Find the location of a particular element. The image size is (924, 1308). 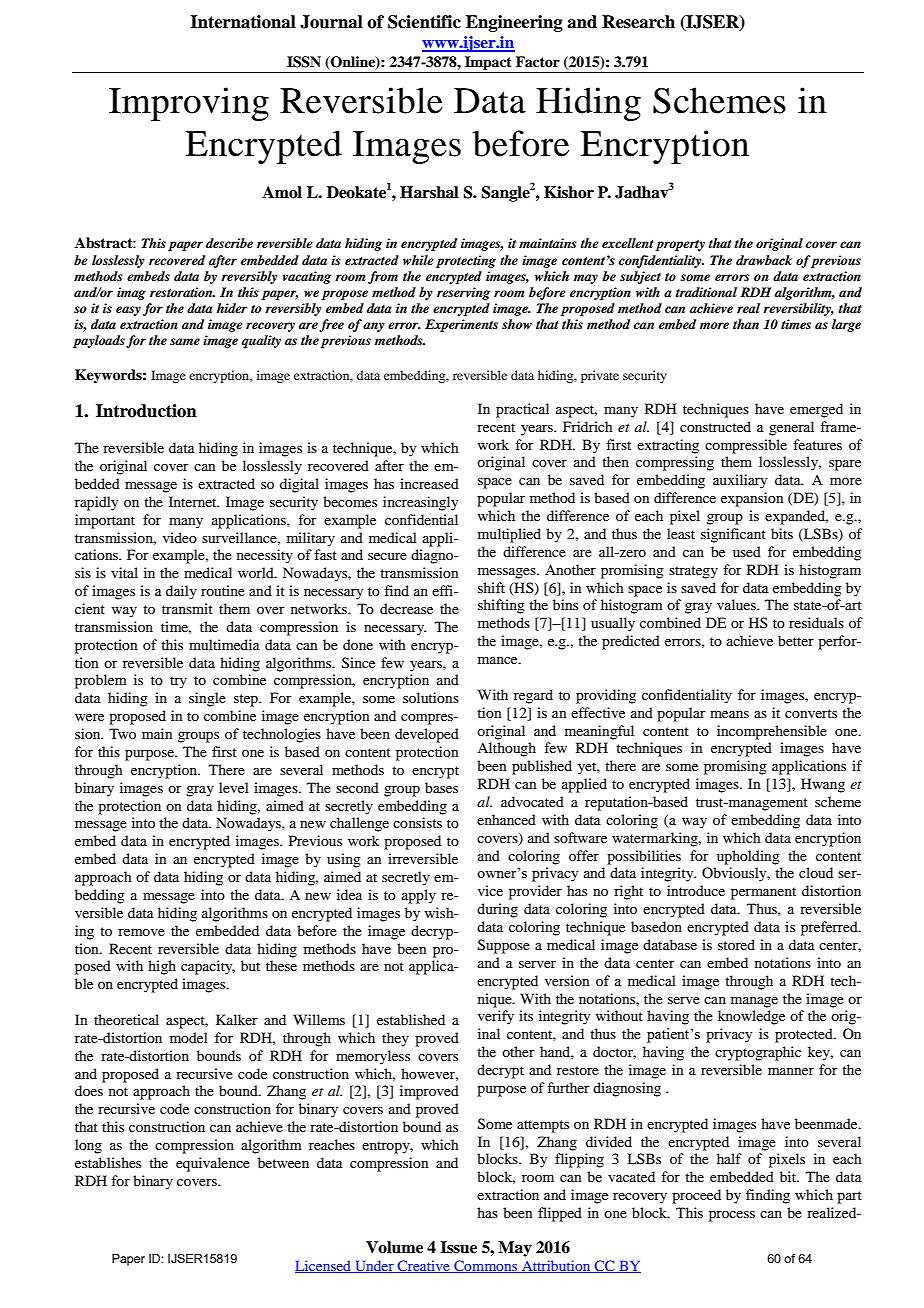

increased is located at coordinates (429, 483).
